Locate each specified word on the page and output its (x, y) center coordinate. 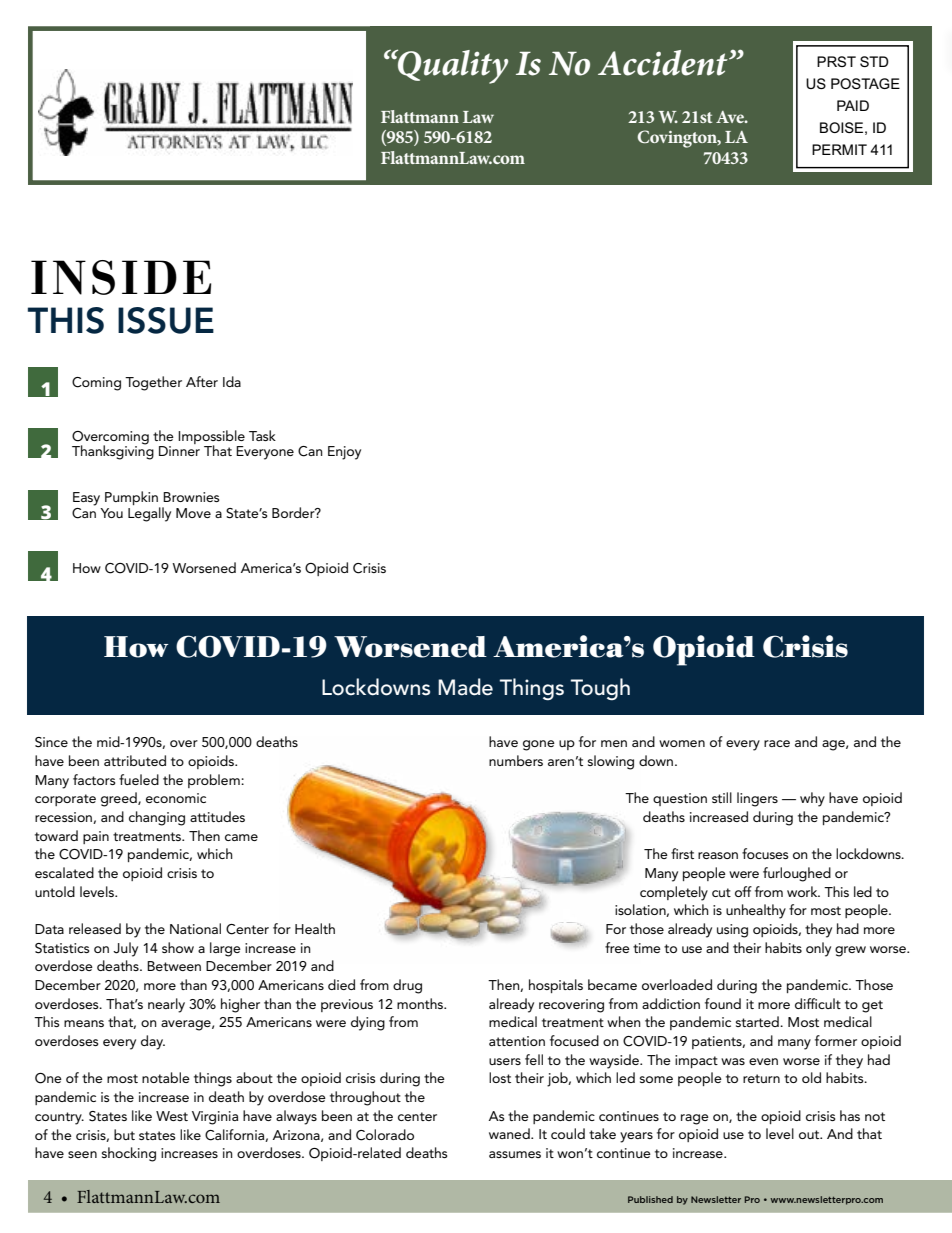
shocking (129, 1154)
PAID (853, 105)
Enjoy (344, 453)
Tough (600, 689)
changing (157, 818)
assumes (515, 1154)
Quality (452, 66)
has (850, 1115)
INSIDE (121, 277)
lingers (757, 799)
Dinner (179, 451)
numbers (516, 760)
